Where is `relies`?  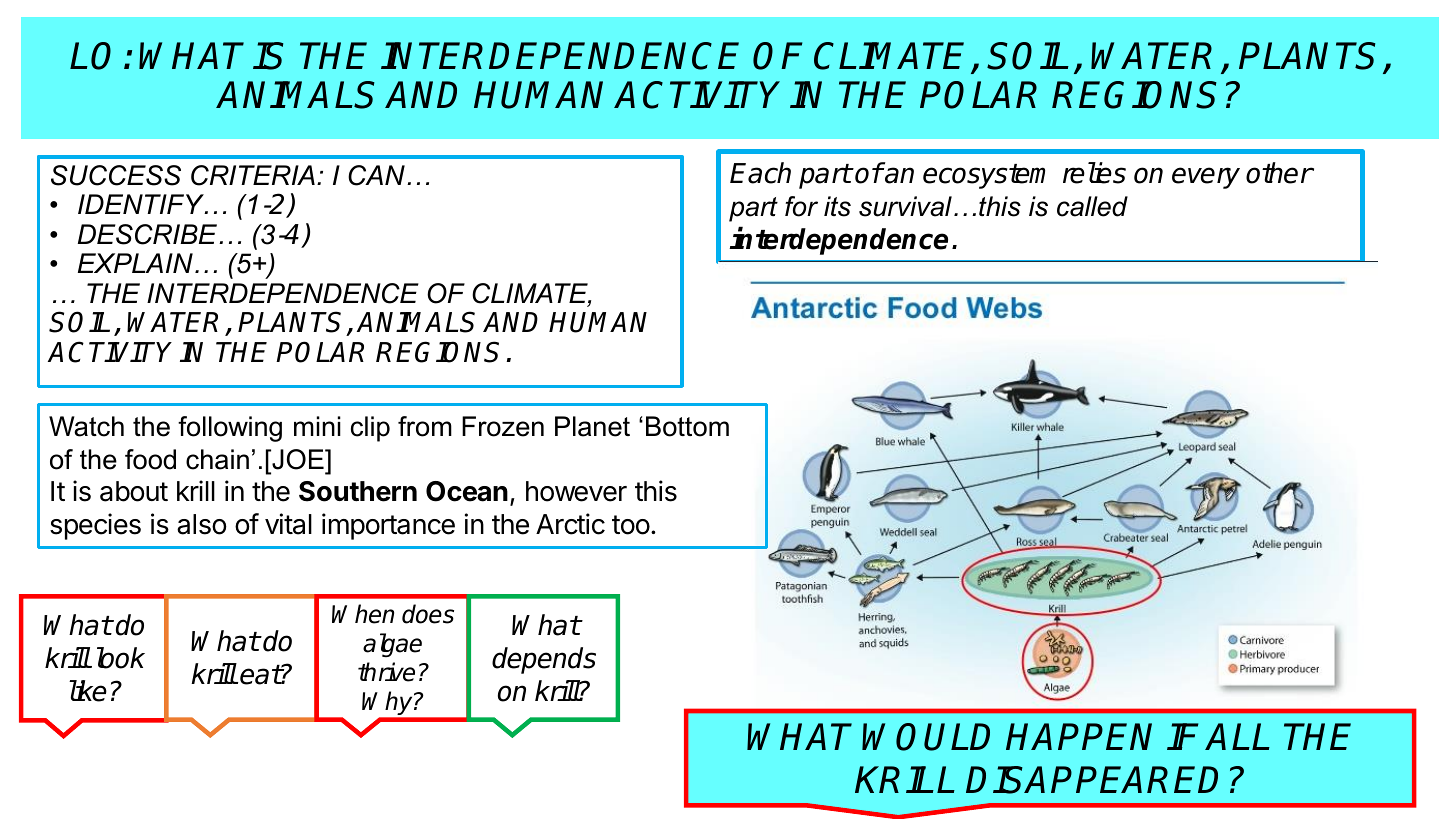
relies is located at coordinates (1094, 173).
